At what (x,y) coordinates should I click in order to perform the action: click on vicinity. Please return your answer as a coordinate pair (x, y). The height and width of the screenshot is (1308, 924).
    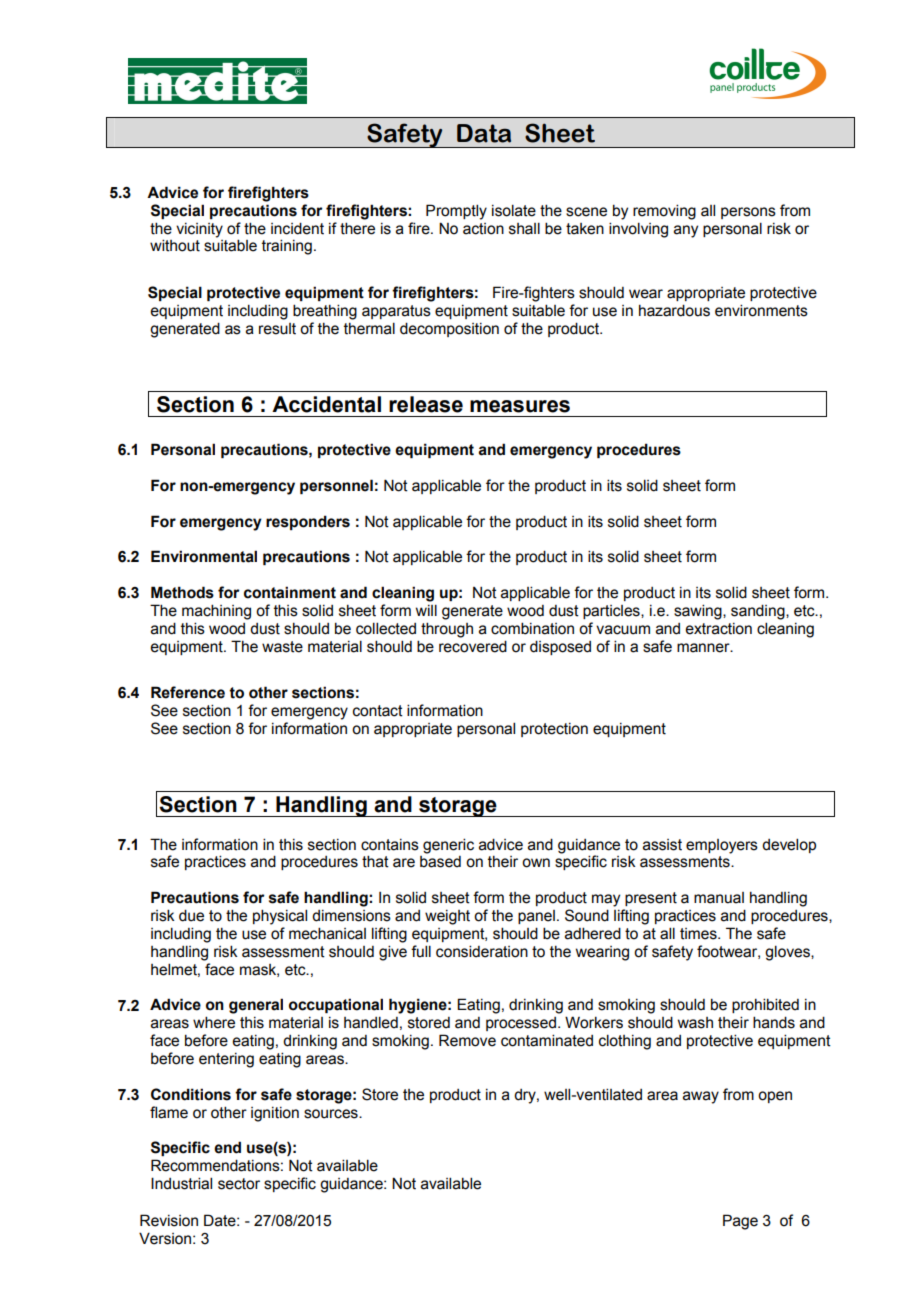
    Looking at the image, I should click on (199, 230).
